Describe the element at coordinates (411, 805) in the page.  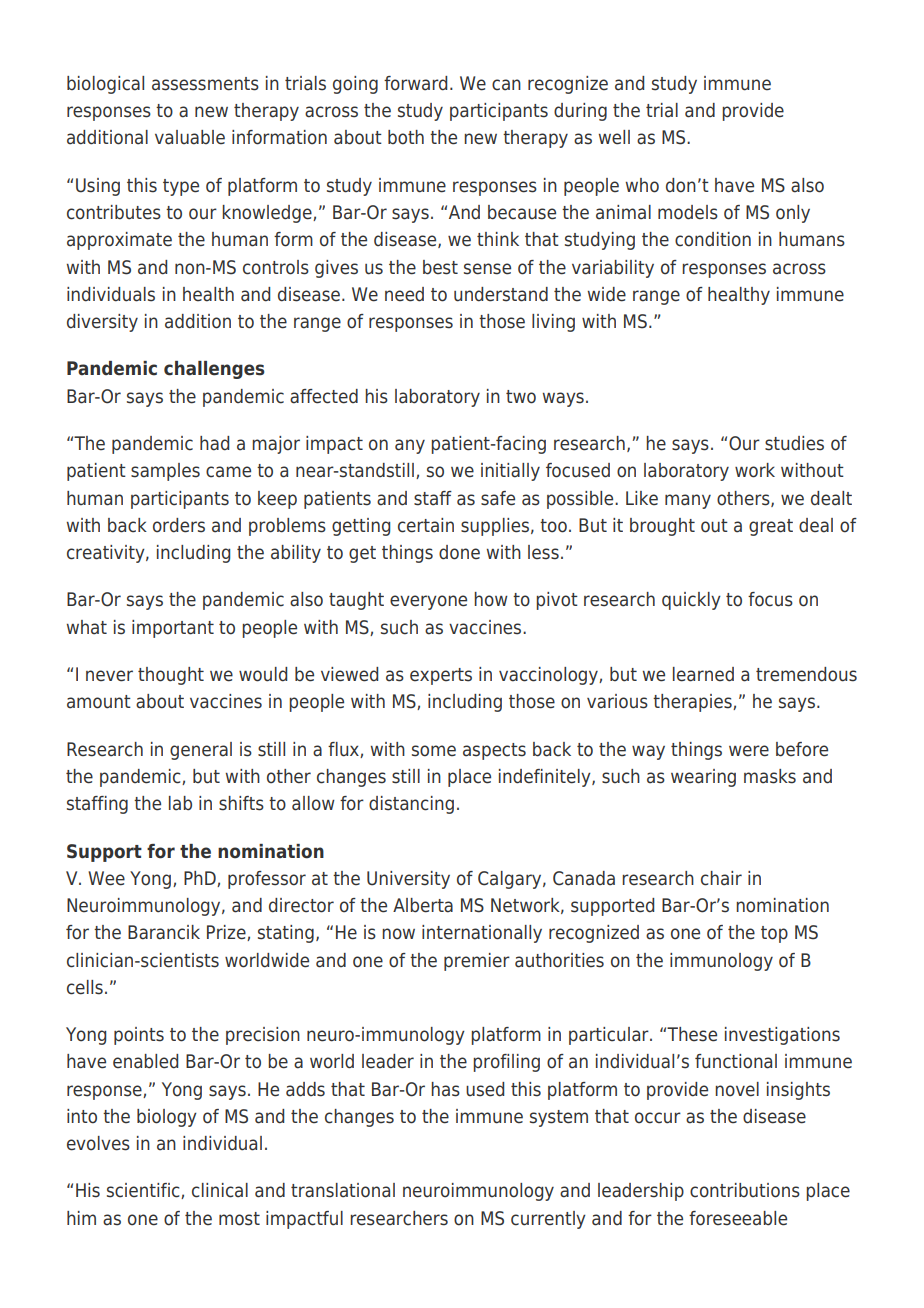
I see `distancing` at that location.
